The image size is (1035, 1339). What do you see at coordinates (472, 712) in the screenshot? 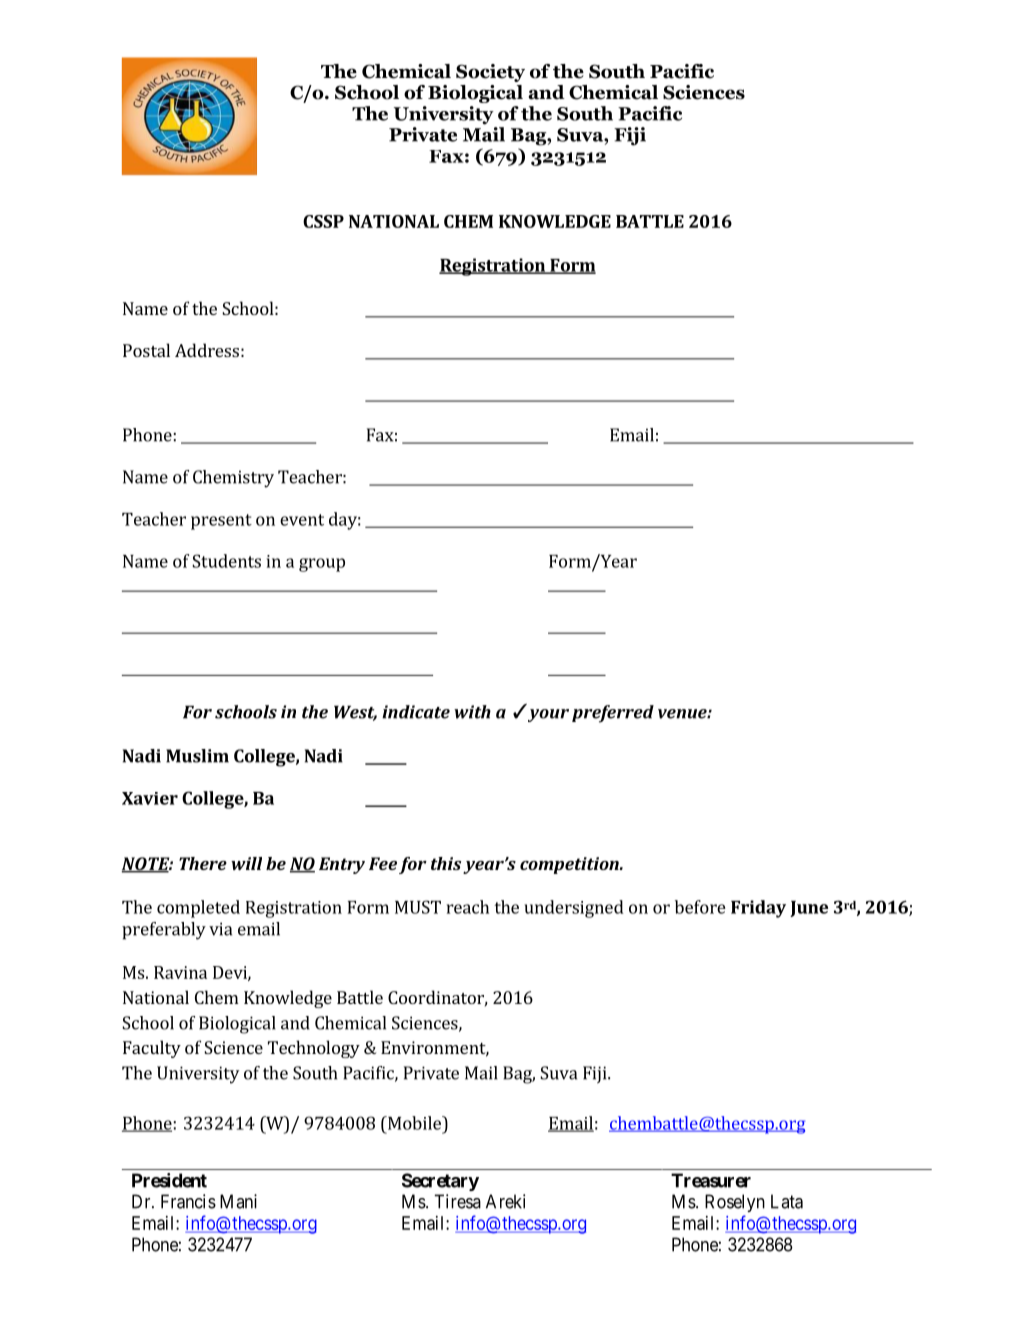
I see `with` at bounding box center [472, 712].
